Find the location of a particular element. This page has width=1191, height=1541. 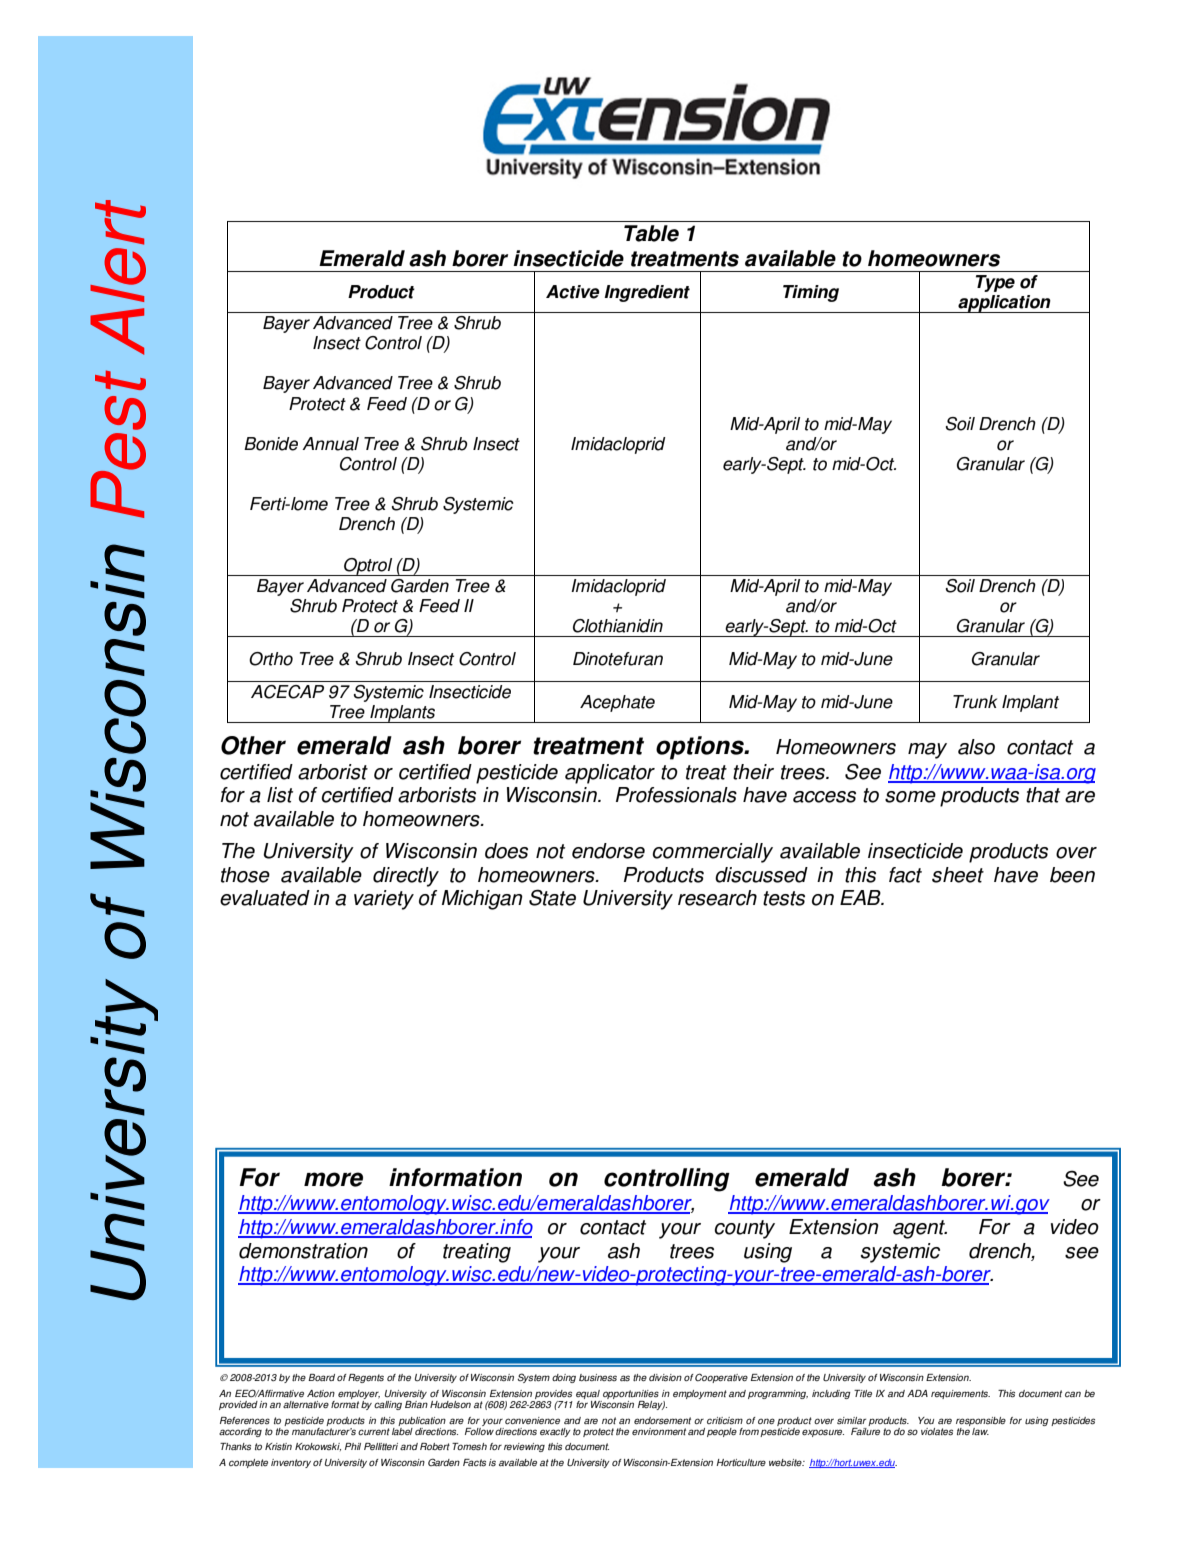

options is located at coordinates (701, 748).
